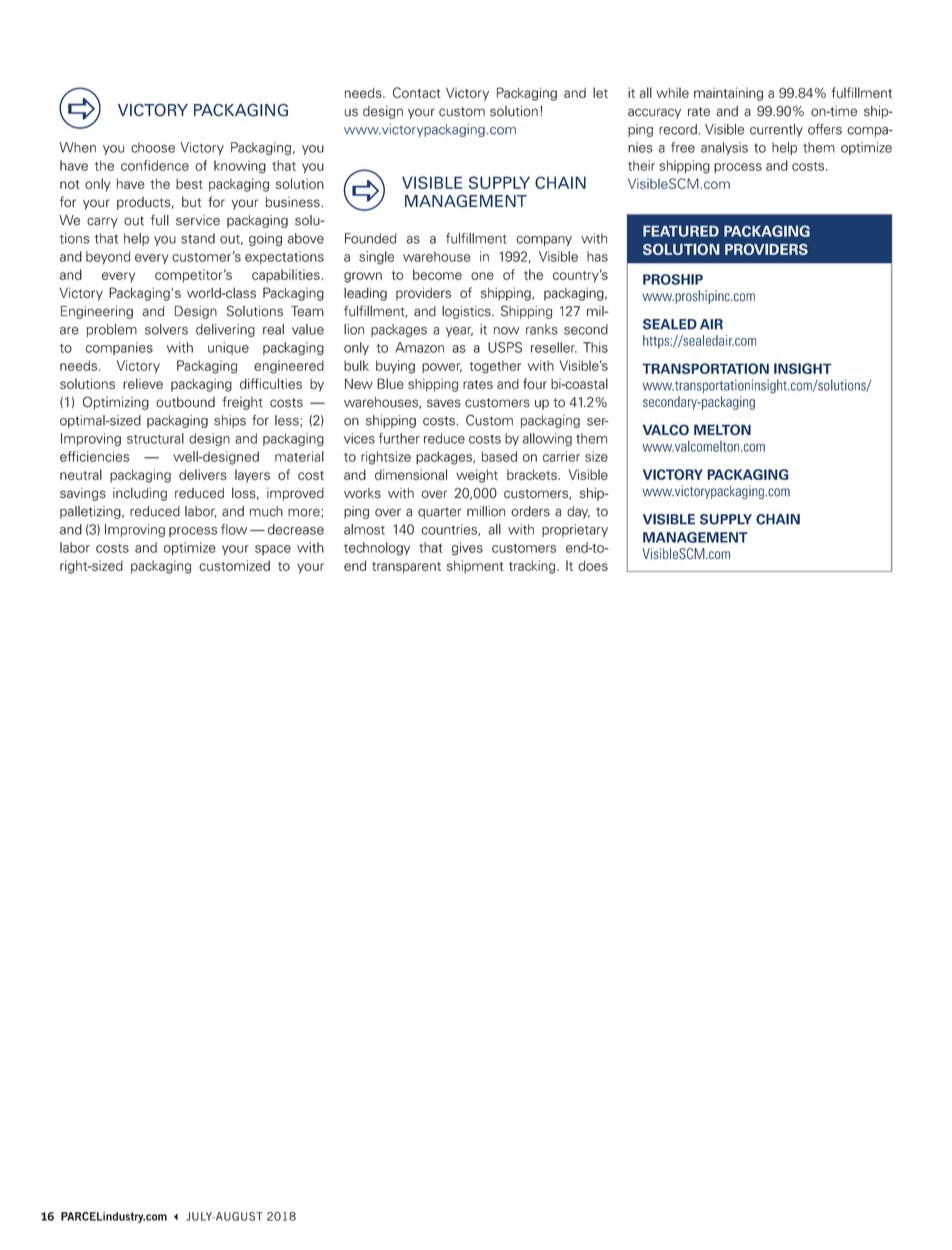  Describe the element at coordinates (108, 257) in the screenshot. I see `beyond` at that location.
